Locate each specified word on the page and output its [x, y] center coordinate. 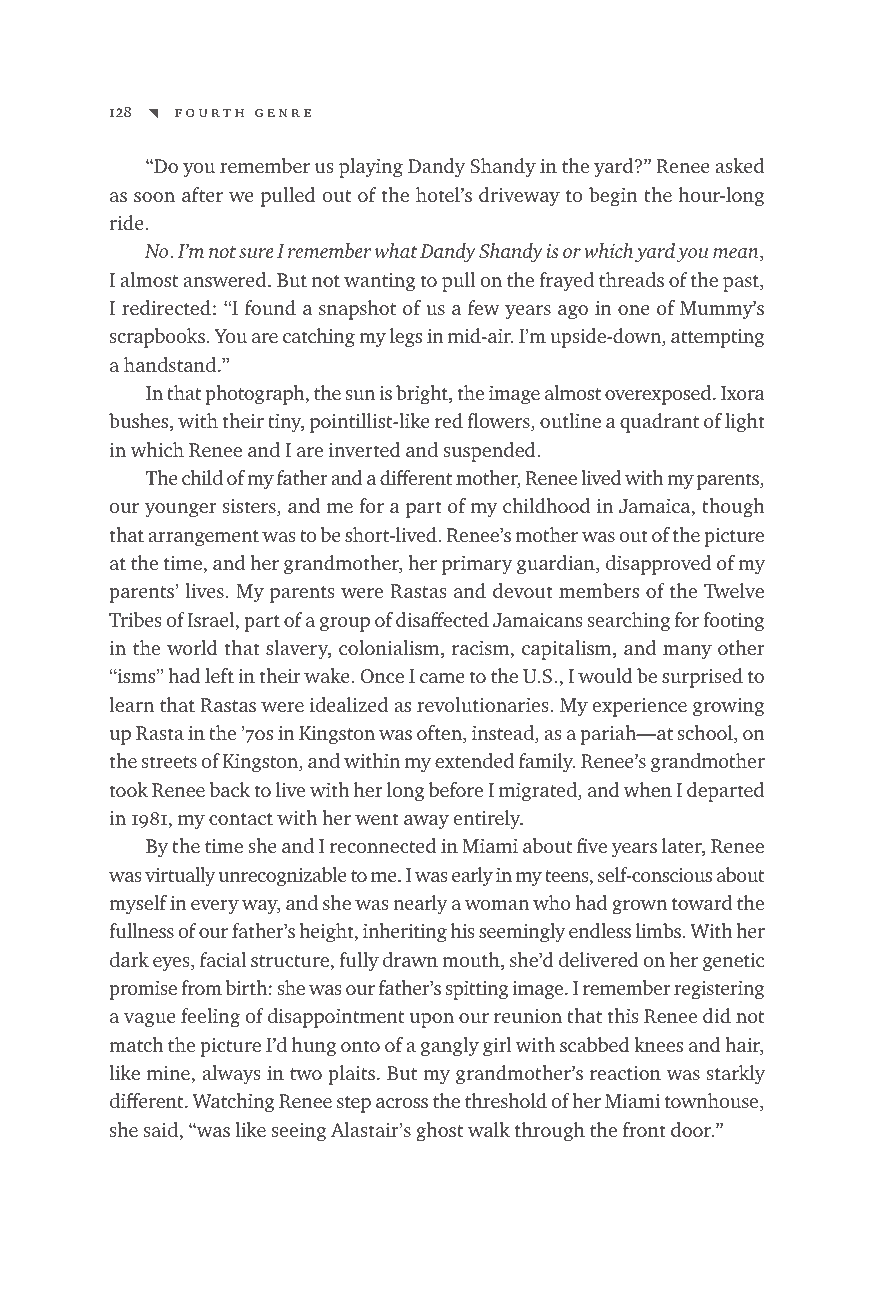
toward [702, 902]
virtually [180, 877]
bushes [140, 422]
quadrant [659, 423]
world [192, 647]
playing [371, 168]
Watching [234, 1103]
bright [423, 395]
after [202, 194]
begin [613, 197]
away [426, 822]
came [442, 678]
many [687, 652]
